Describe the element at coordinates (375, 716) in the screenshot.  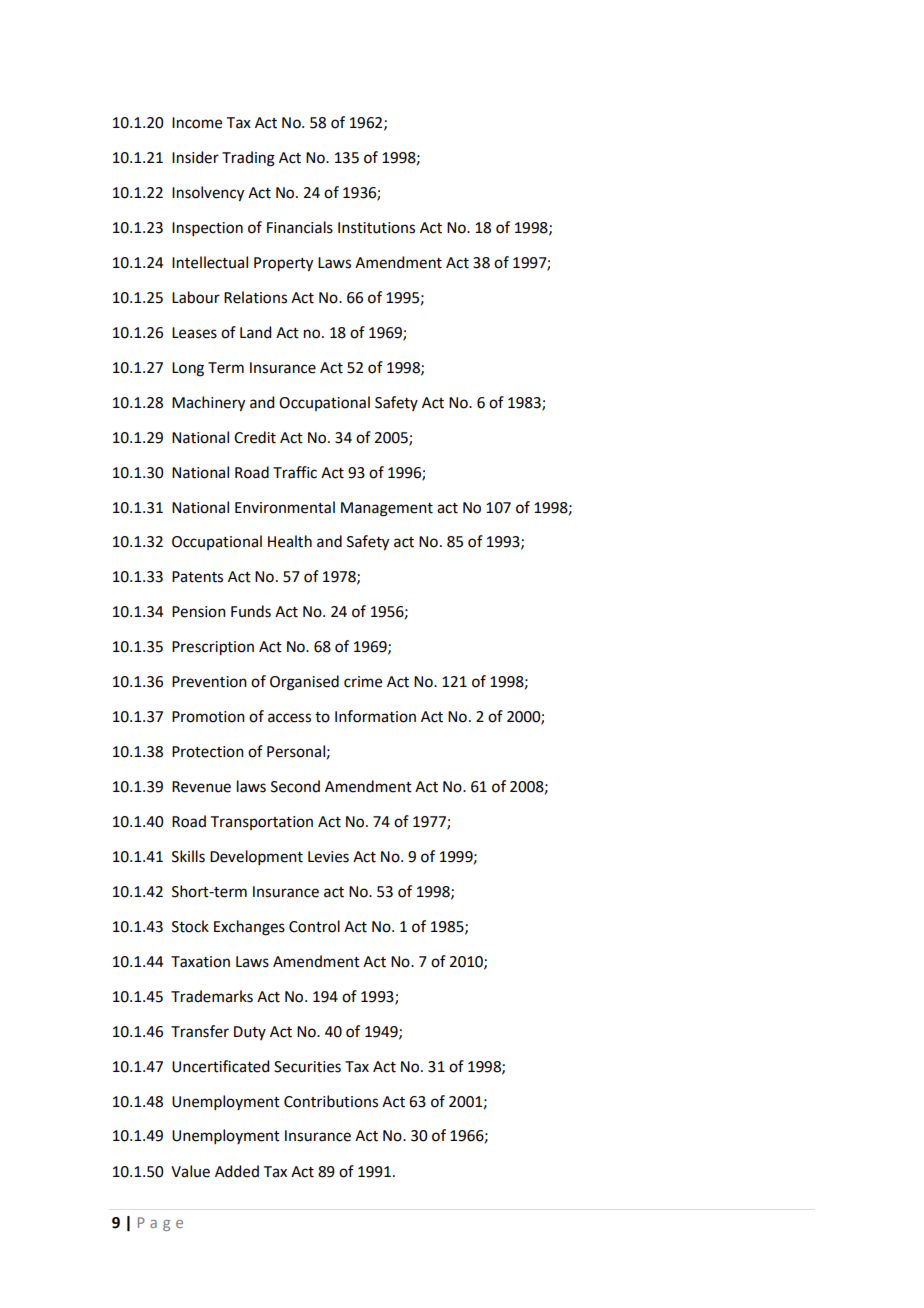
I see `Information` at that location.
